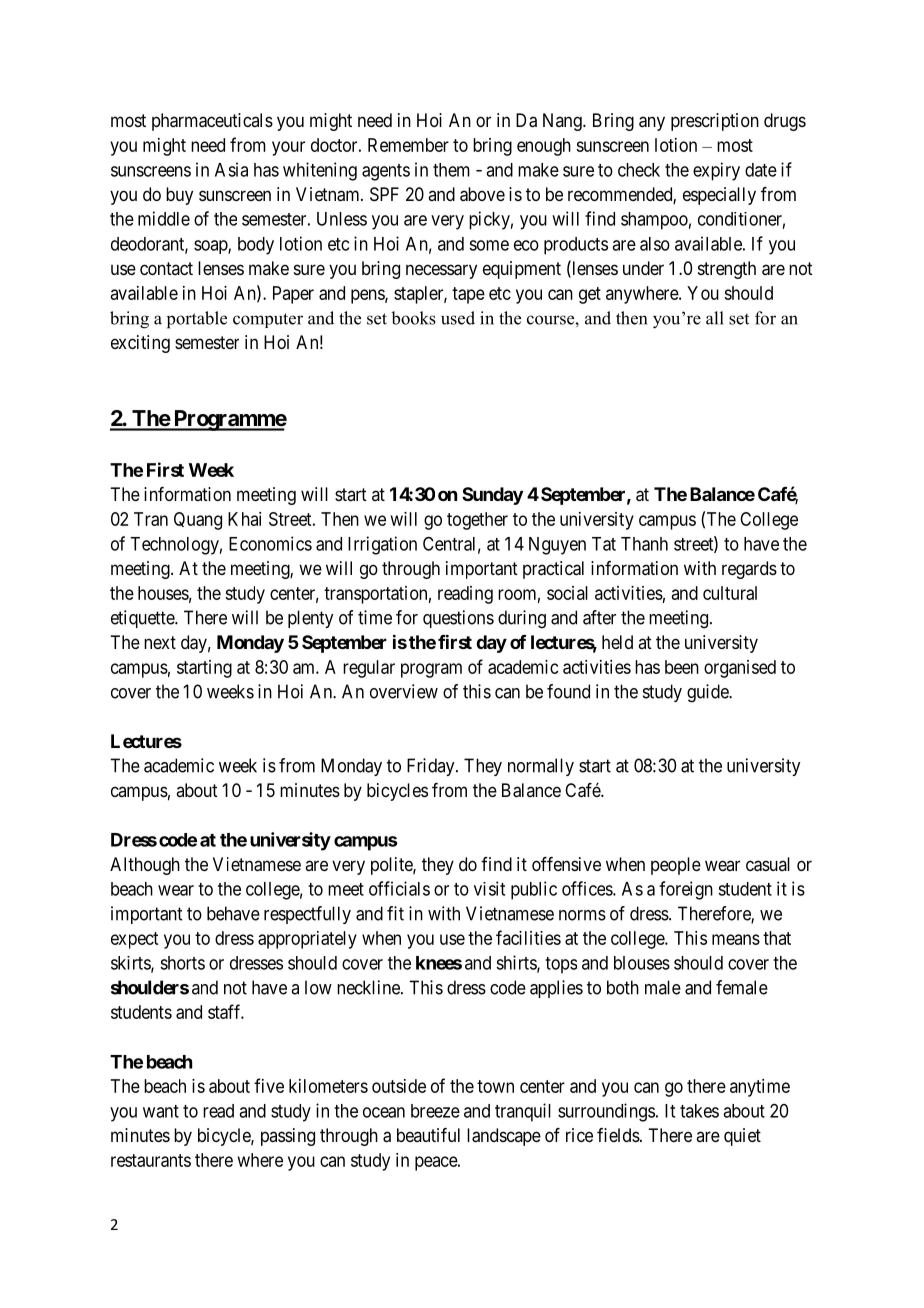 The height and width of the screenshot is (1308, 924). I want to click on Although, so click(145, 866).
